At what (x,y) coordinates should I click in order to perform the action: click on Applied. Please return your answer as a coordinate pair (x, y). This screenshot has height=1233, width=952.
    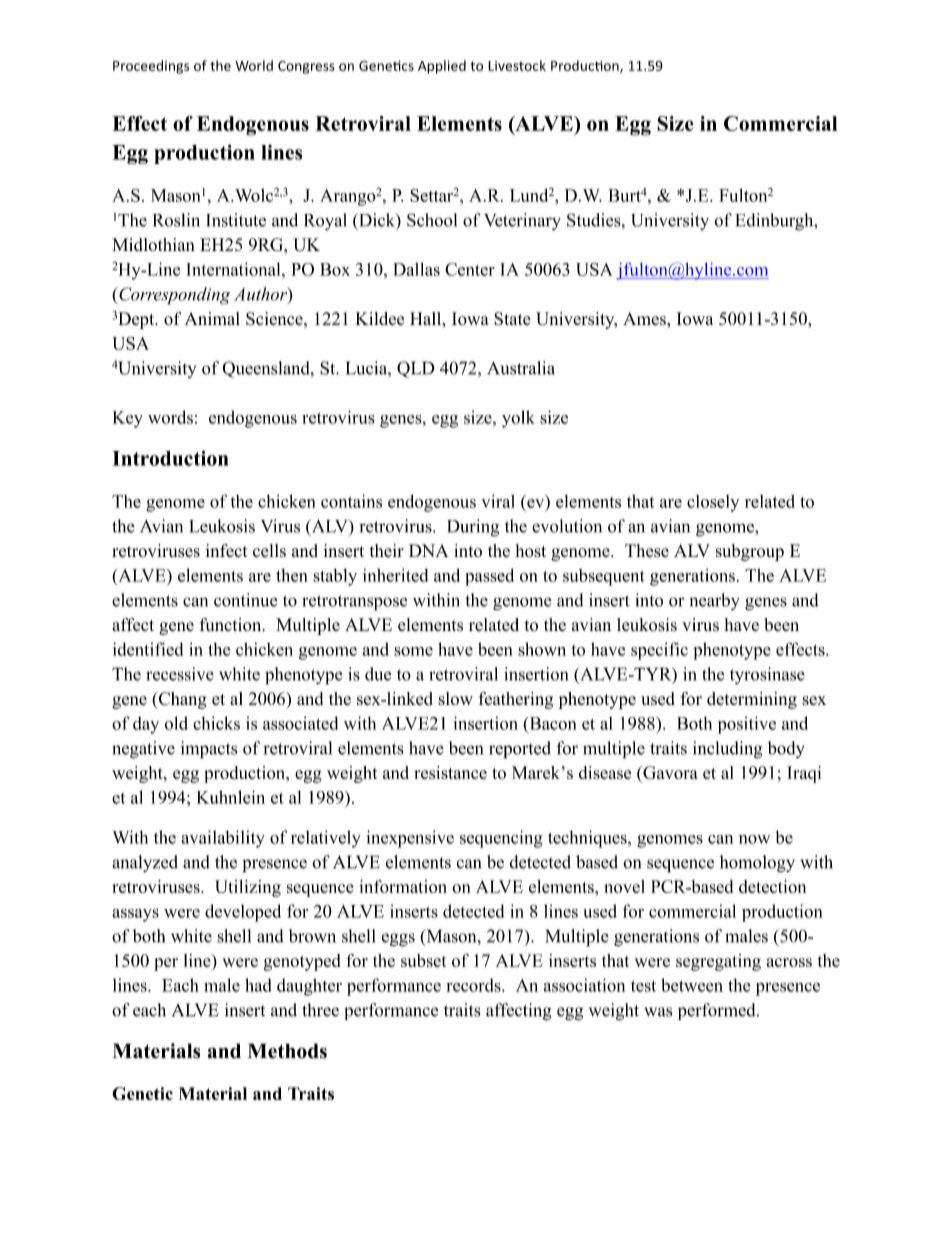
    Looking at the image, I should click on (442, 67).
